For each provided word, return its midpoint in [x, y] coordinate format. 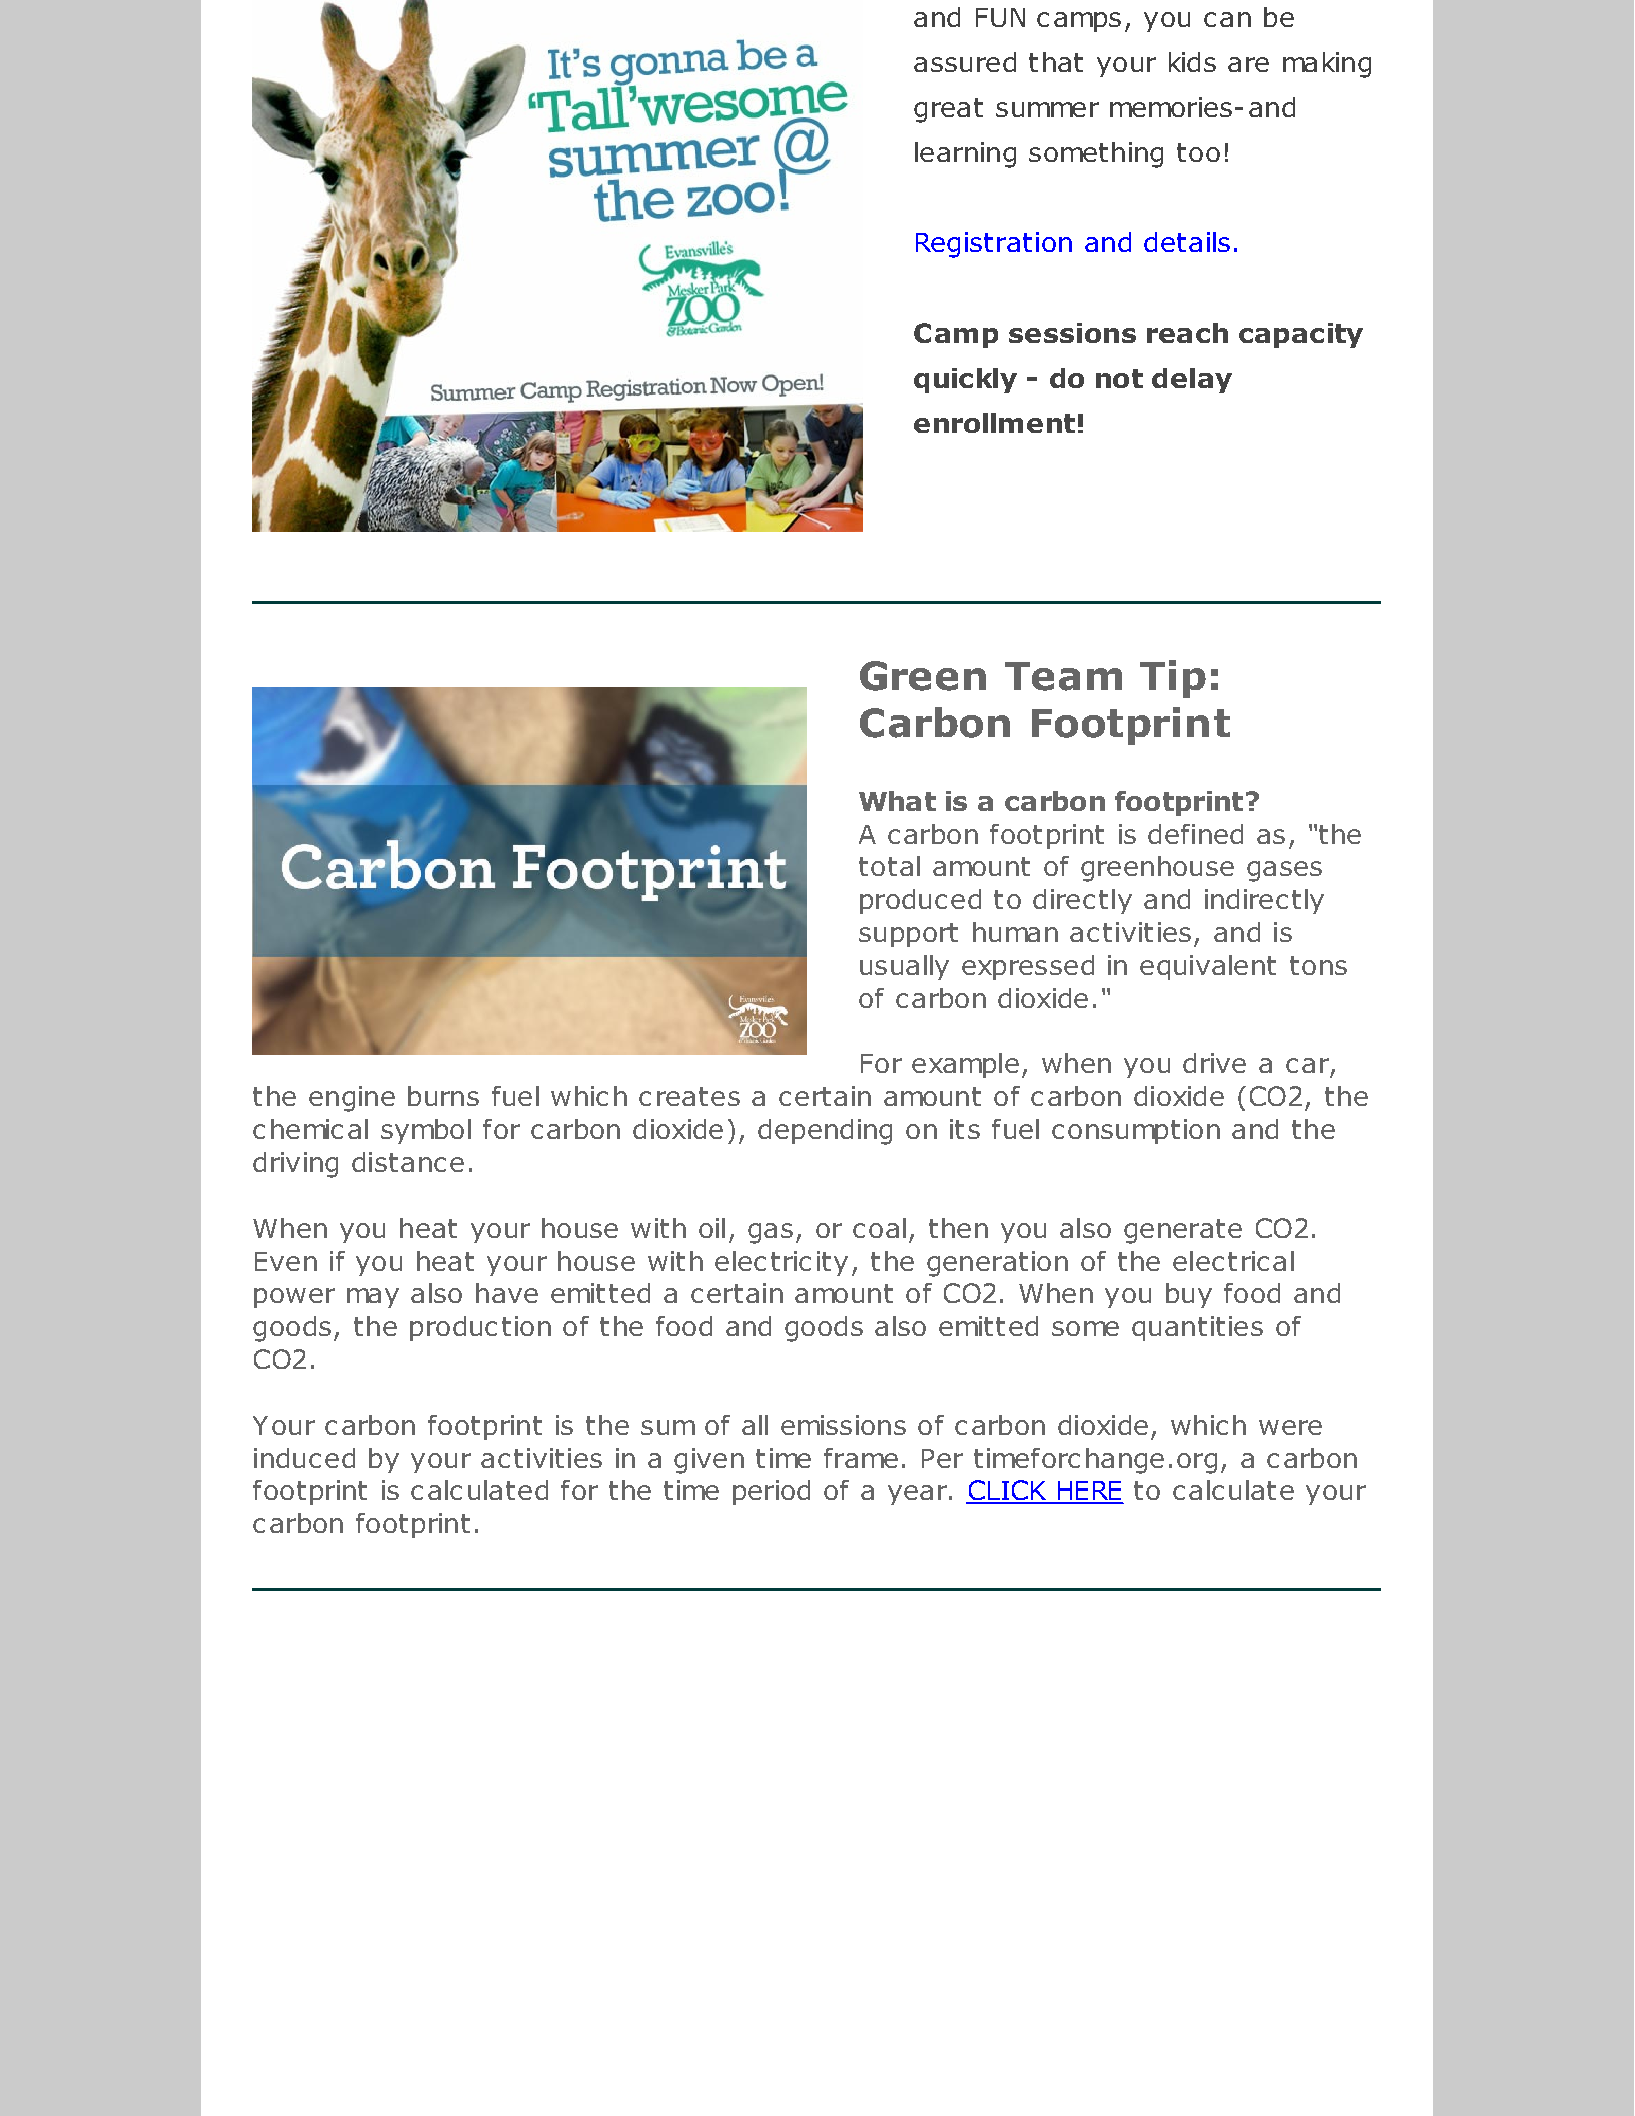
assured [965, 62]
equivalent [1208, 967]
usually [904, 967]
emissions [843, 1425]
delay [1192, 380]
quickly [965, 380]
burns [443, 1096]
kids [1192, 62]
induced [304, 1458]
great [948, 110]
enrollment [994, 423]
